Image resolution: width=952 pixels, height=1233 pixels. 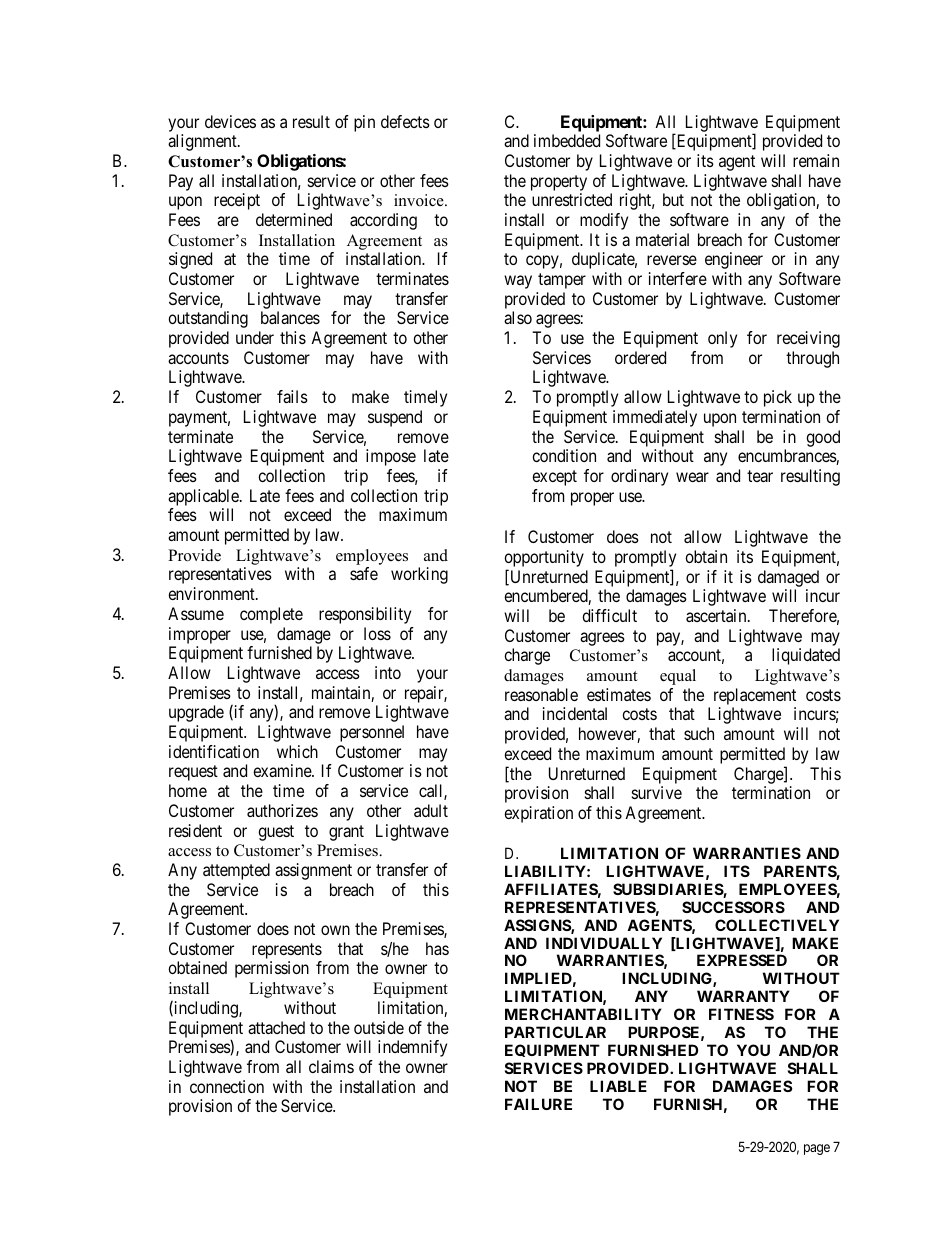 What do you see at coordinates (567, 140) in the page?
I see `imbedded` at bounding box center [567, 140].
